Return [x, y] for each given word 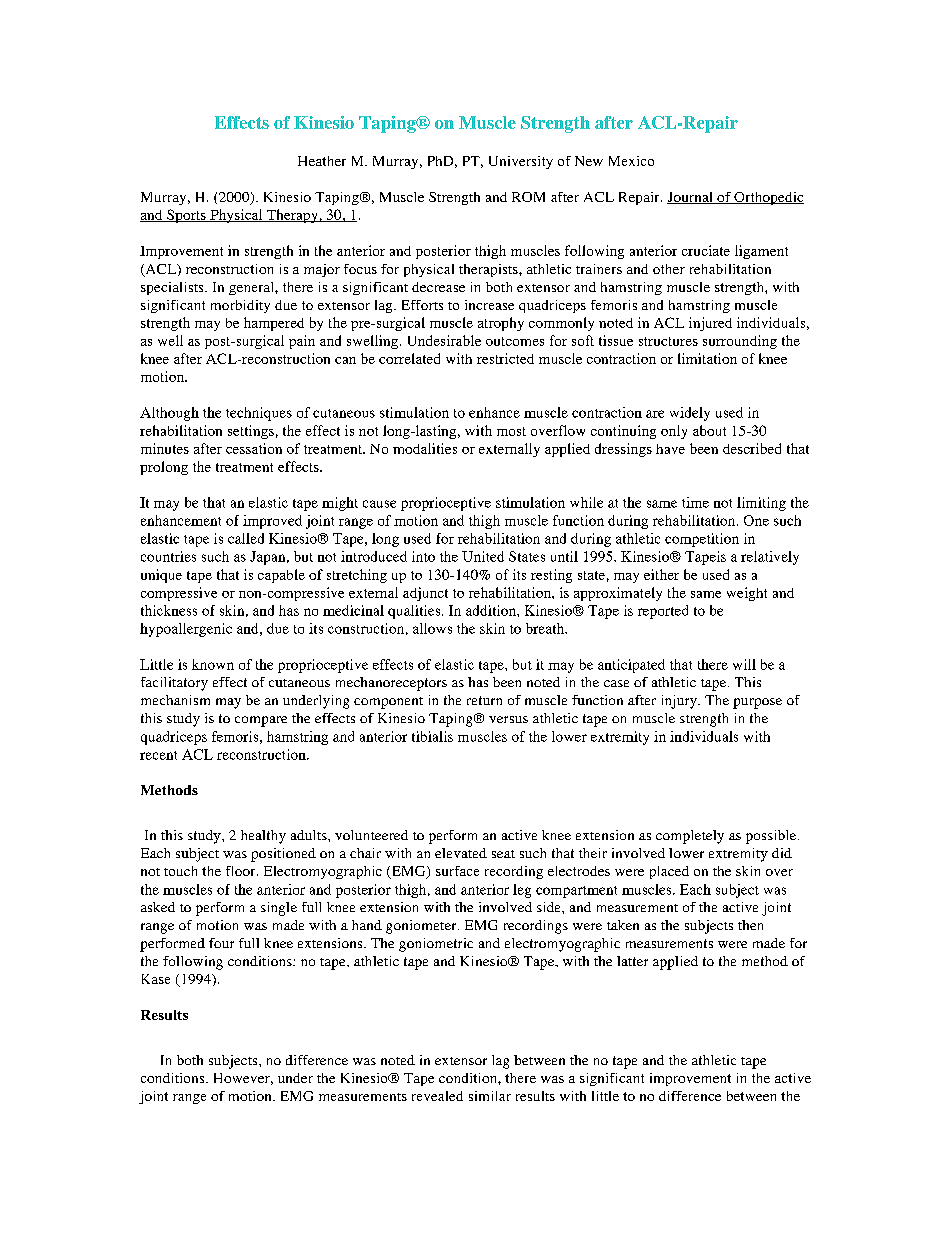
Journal [691, 198]
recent [158, 755]
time [695, 502]
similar [490, 1096]
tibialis [432, 736]
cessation [254, 448]
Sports [186, 216]
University [521, 162]
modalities [425, 448]
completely [690, 837]
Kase [156, 979]
